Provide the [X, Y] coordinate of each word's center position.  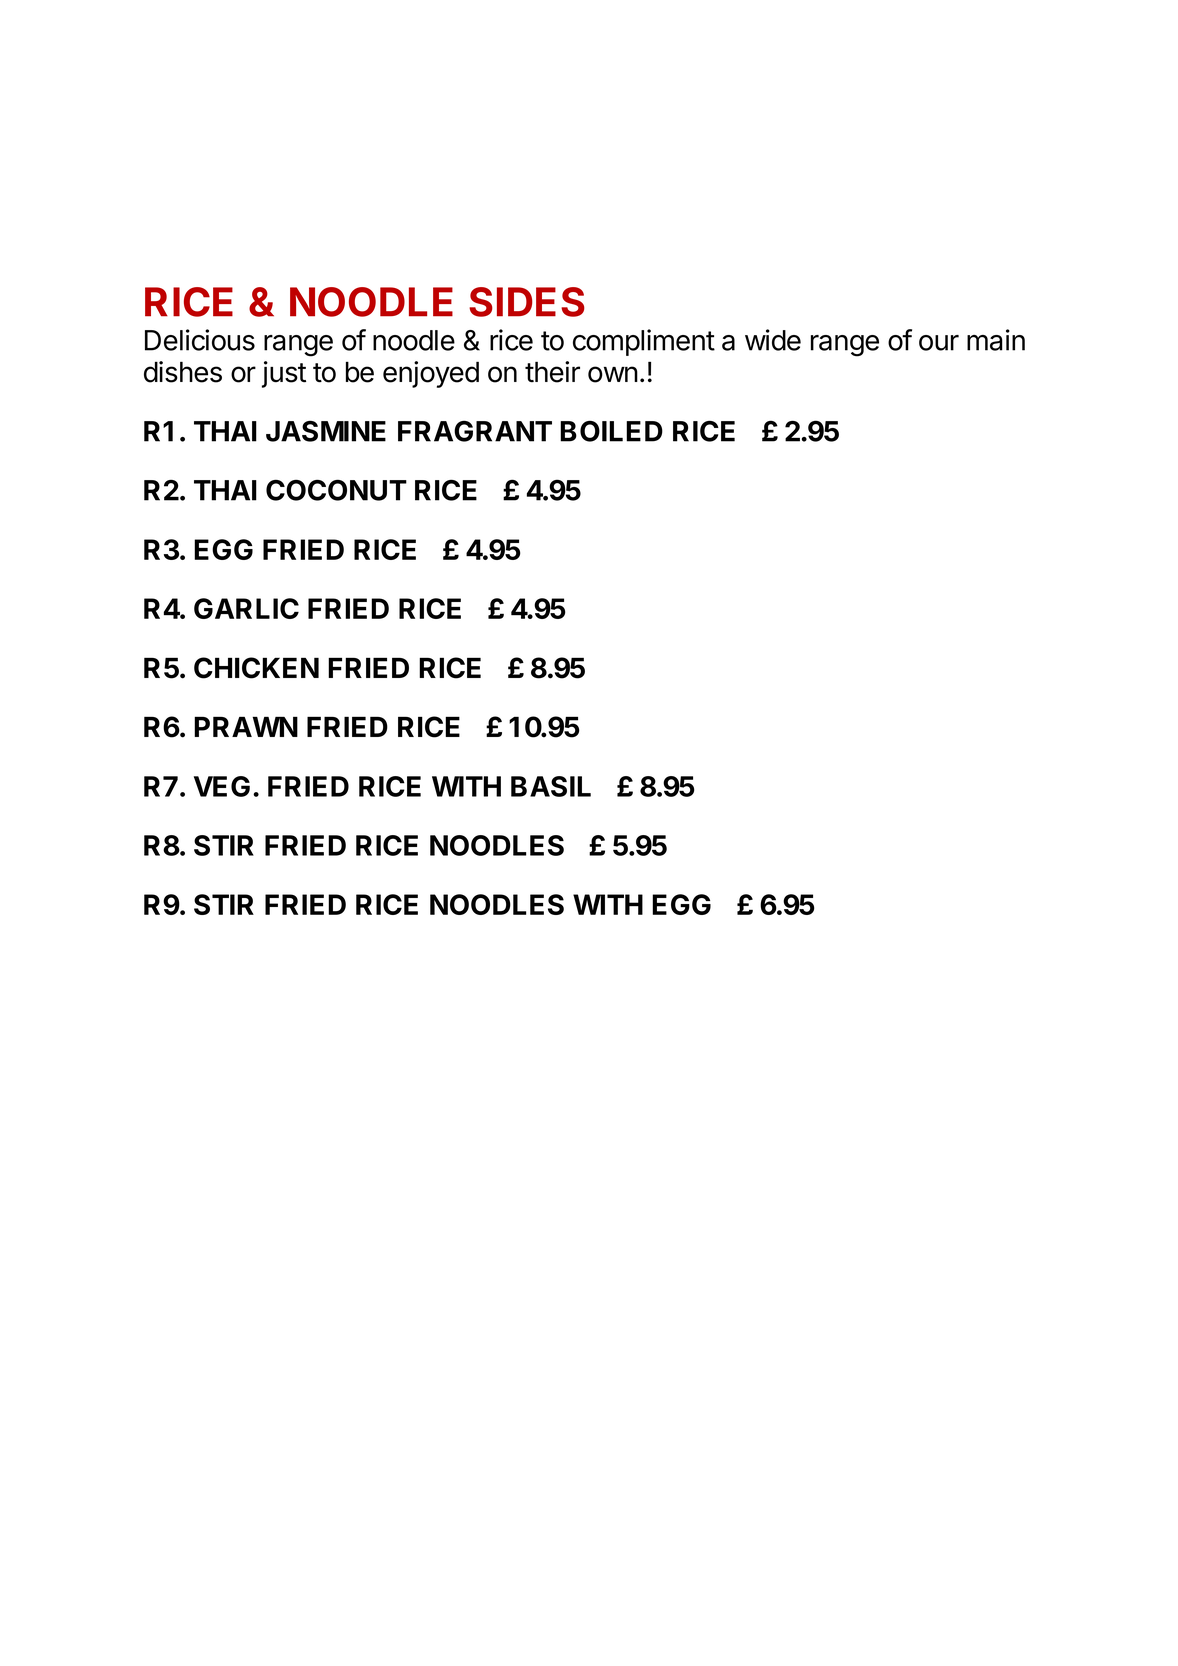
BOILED [611, 431]
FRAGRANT [475, 431]
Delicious [200, 340]
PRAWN [246, 726]
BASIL [551, 786]
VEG [222, 786]
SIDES [527, 302]
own [613, 374]
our [939, 343]
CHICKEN [256, 668]
